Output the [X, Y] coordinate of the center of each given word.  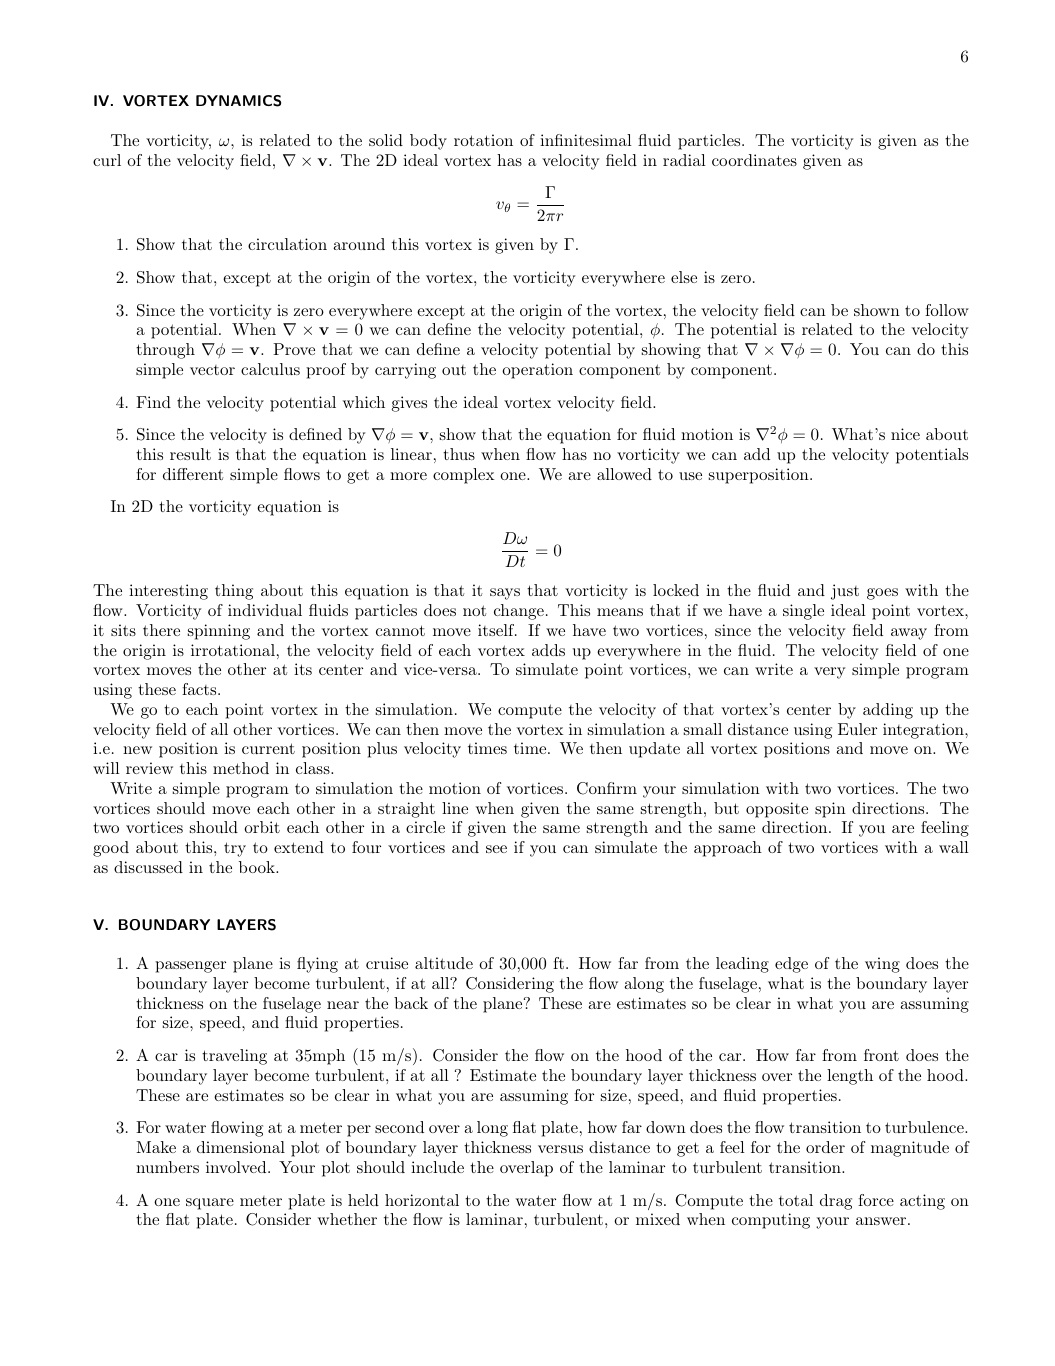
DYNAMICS [238, 101]
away [909, 634]
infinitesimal [586, 140]
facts [200, 689]
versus [560, 1149]
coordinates [754, 160]
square [210, 1204]
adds [548, 650]
